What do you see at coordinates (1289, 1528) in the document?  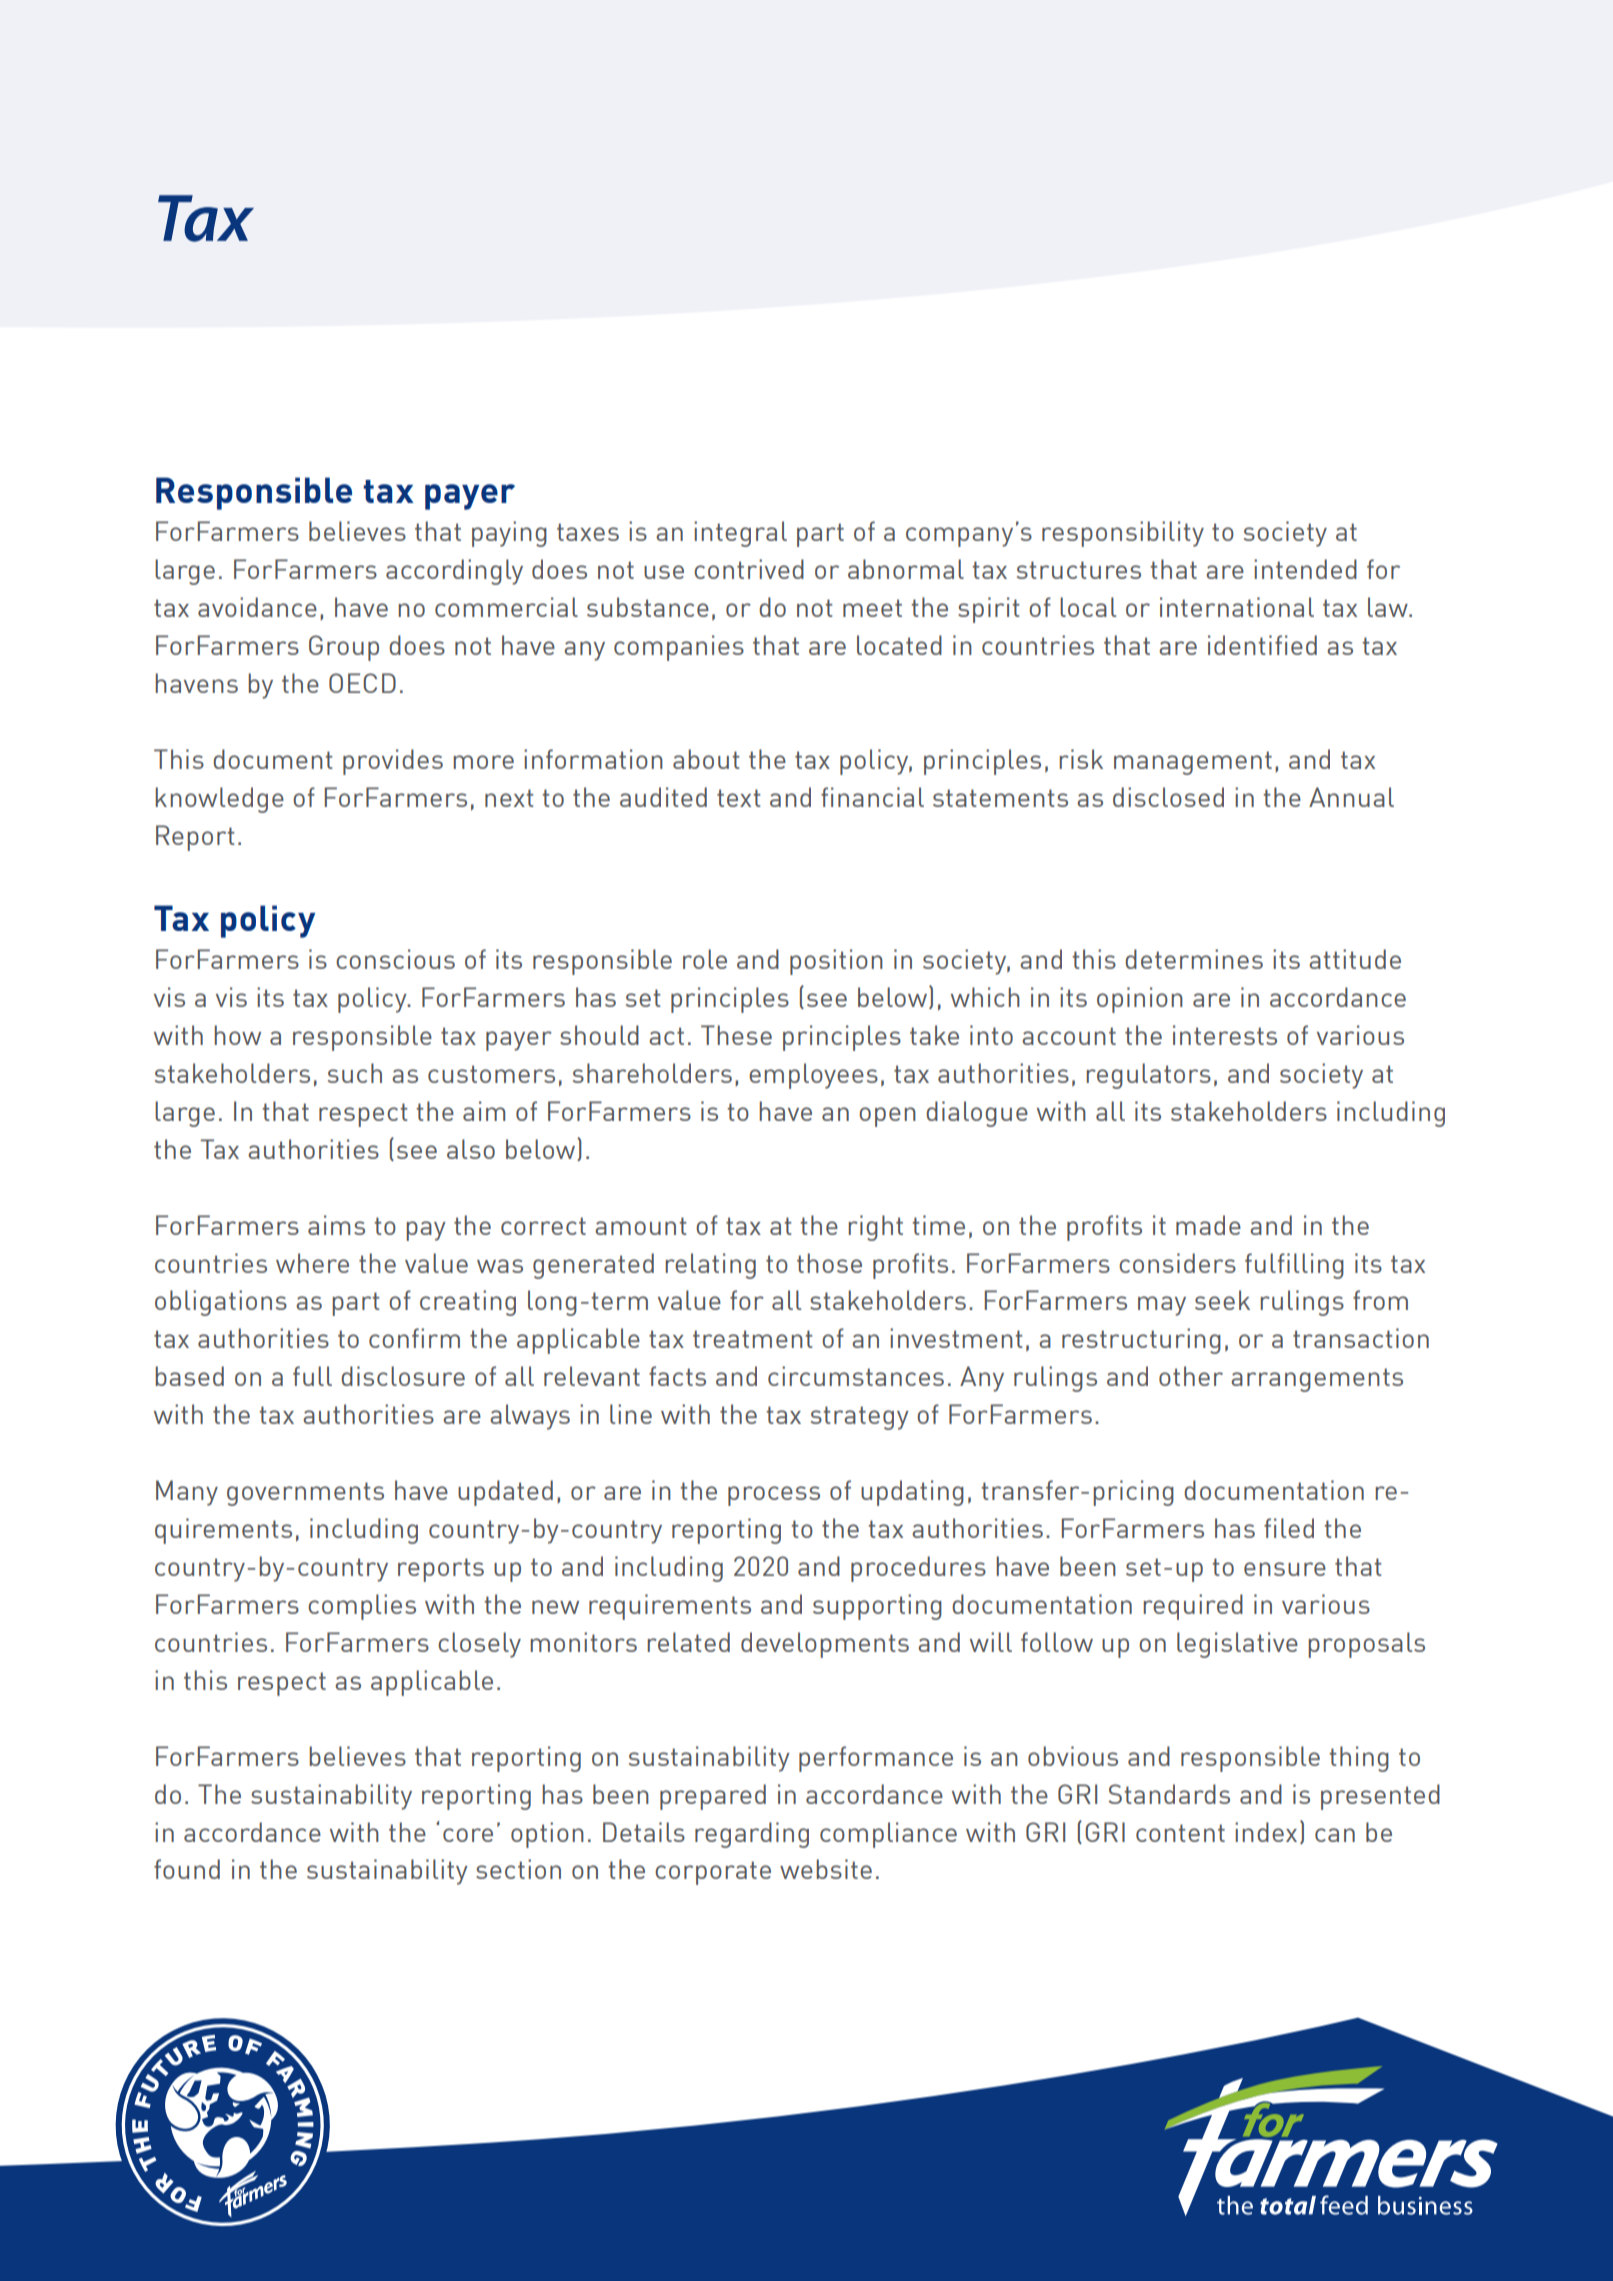 I see `filed` at bounding box center [1289, 1528].
